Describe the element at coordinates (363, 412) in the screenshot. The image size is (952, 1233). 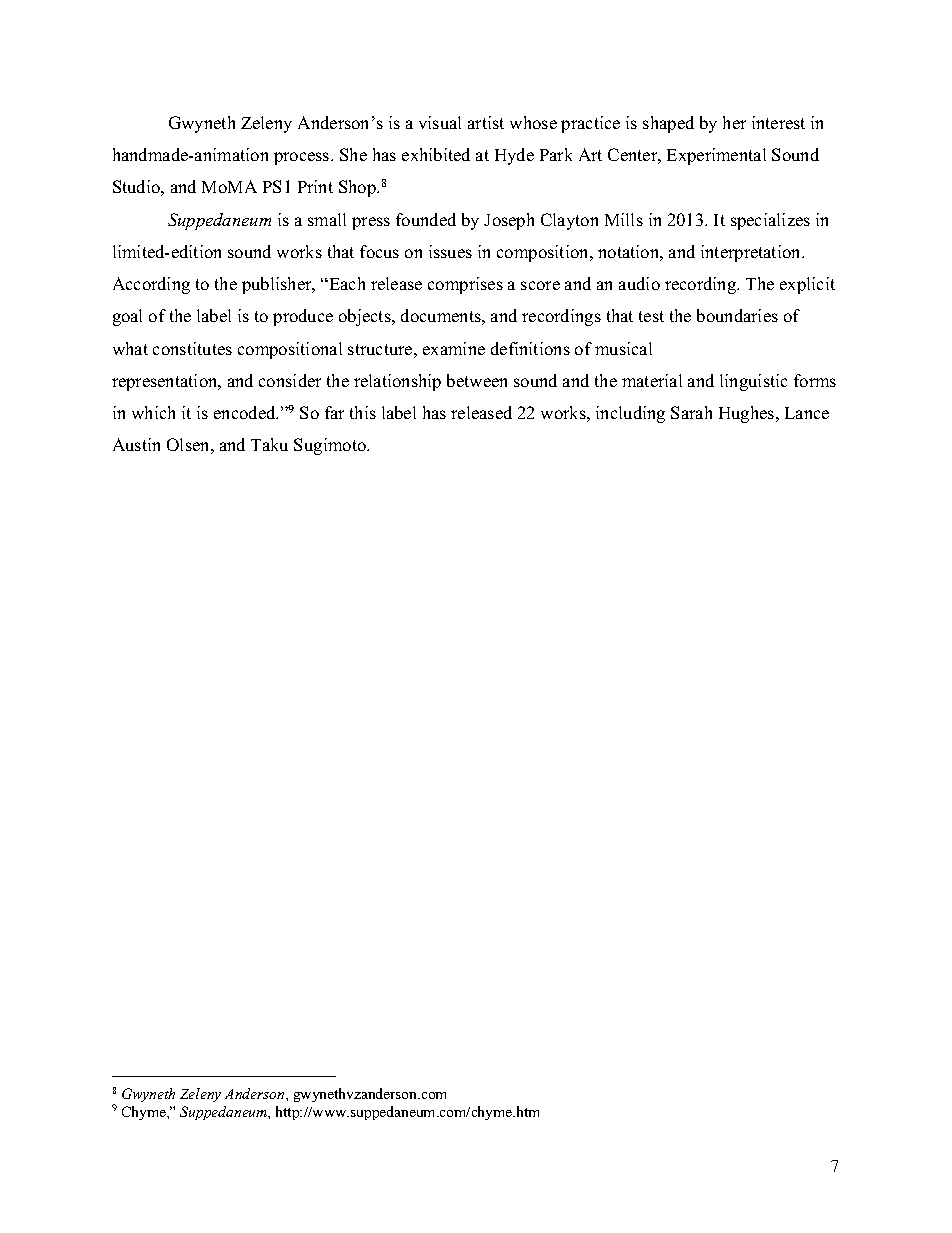
I see `this` at that location.
